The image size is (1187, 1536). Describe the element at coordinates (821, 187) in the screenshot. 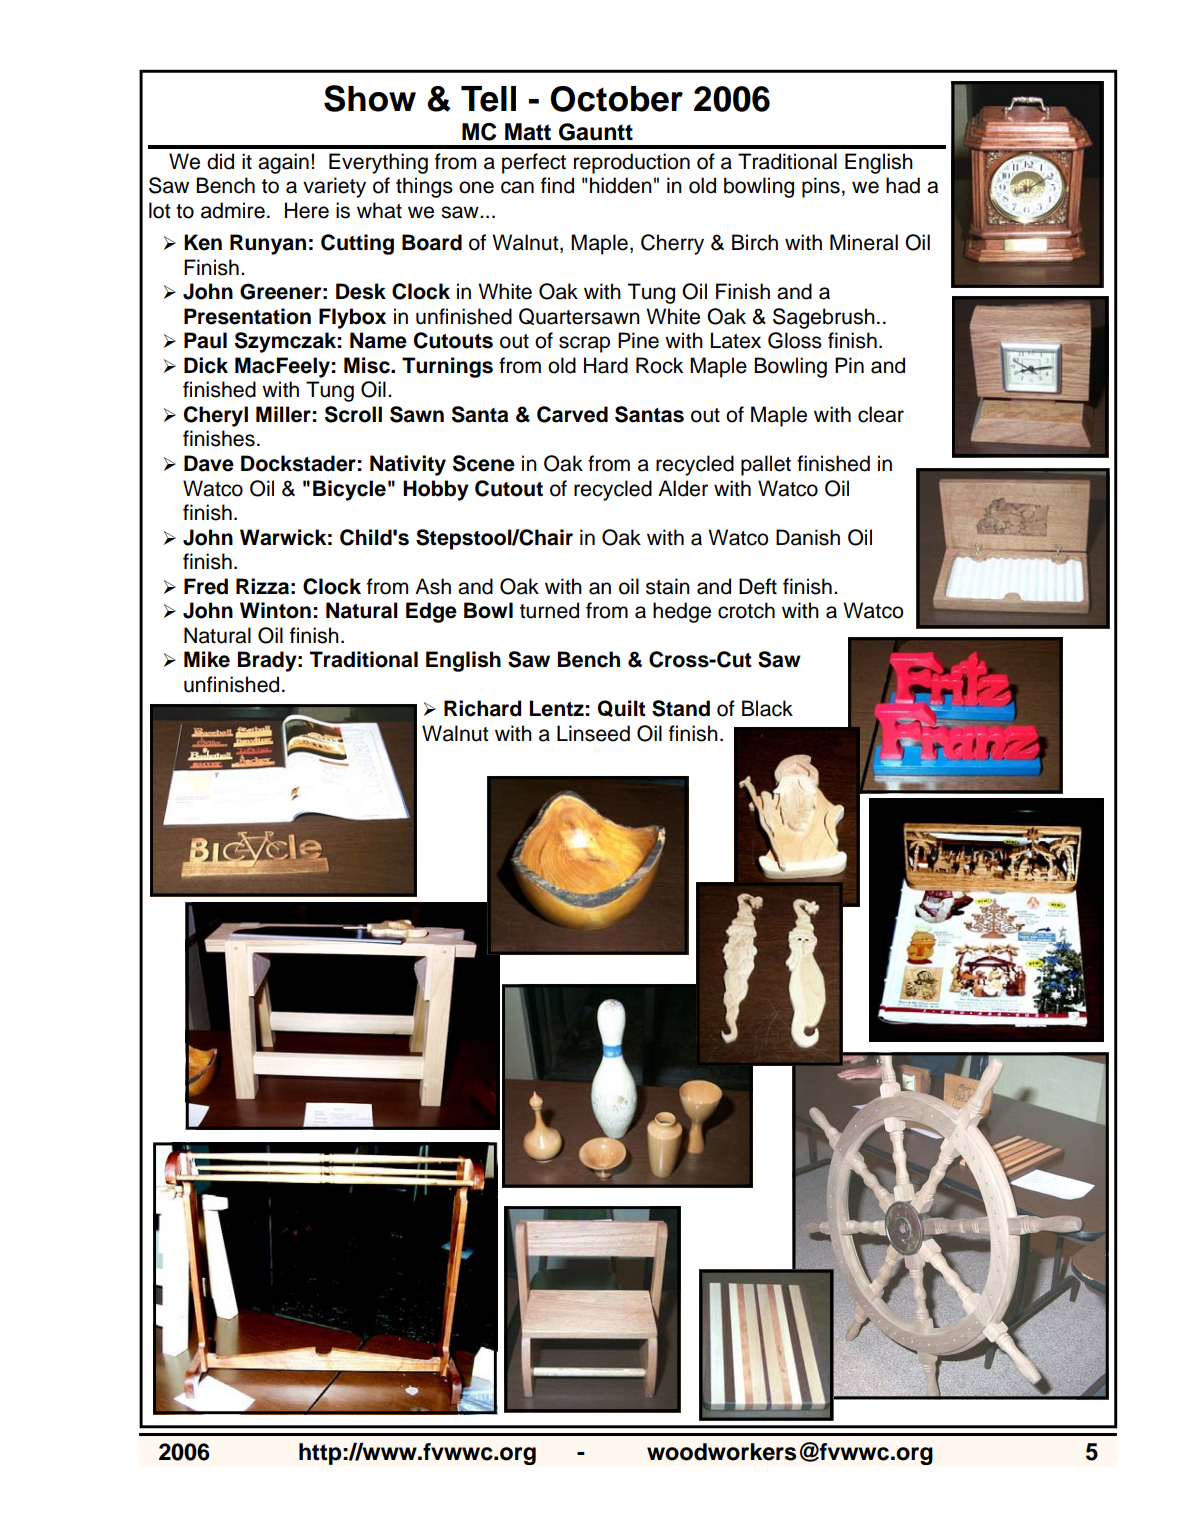

I see `pins` at that location.
